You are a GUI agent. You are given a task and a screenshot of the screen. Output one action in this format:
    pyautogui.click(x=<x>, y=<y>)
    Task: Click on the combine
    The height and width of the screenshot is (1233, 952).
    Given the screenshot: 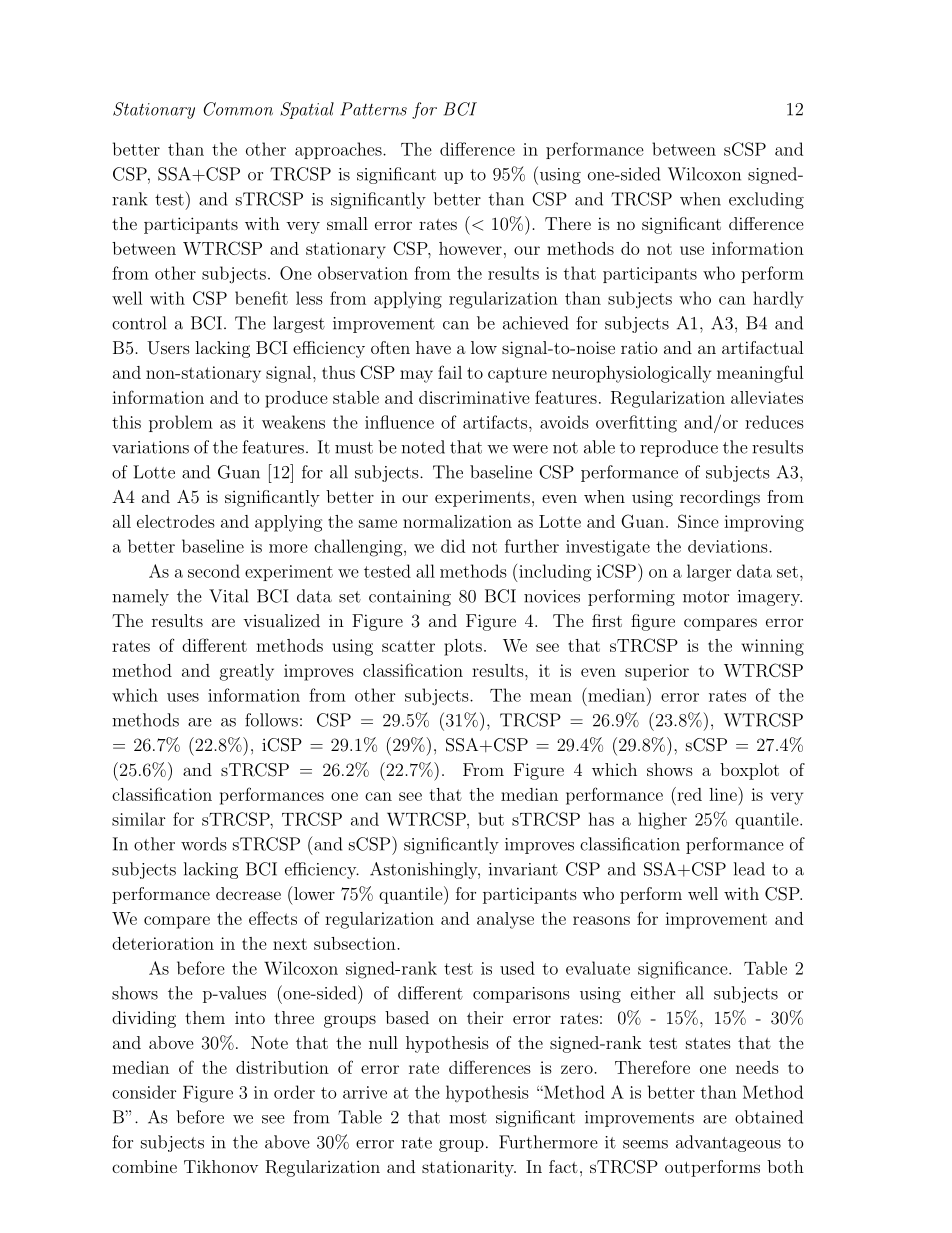 What is the action you would take?
    pyautogui.click(x=144, y=1166)
